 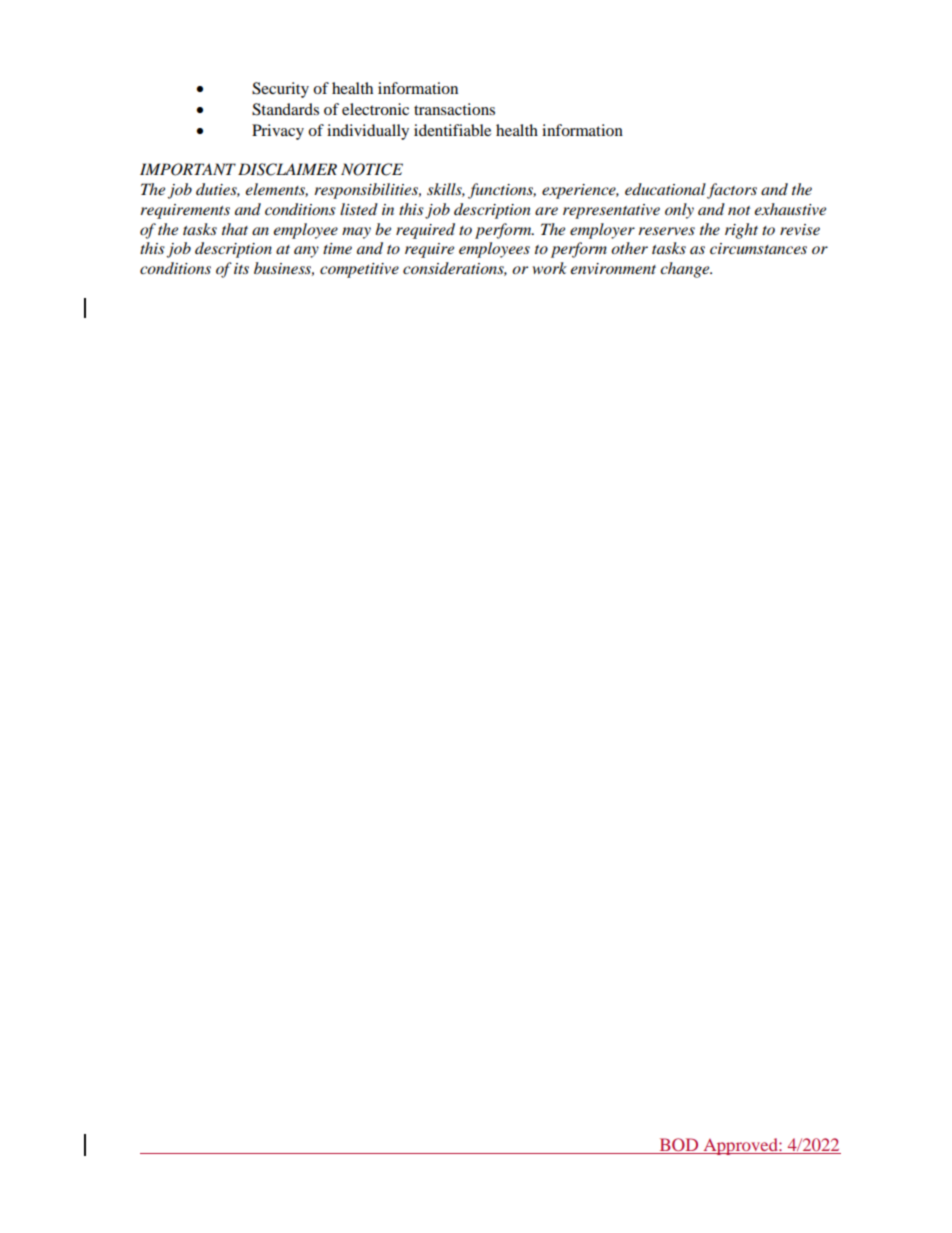 I want to click on change, so click(x=686, y=270).
